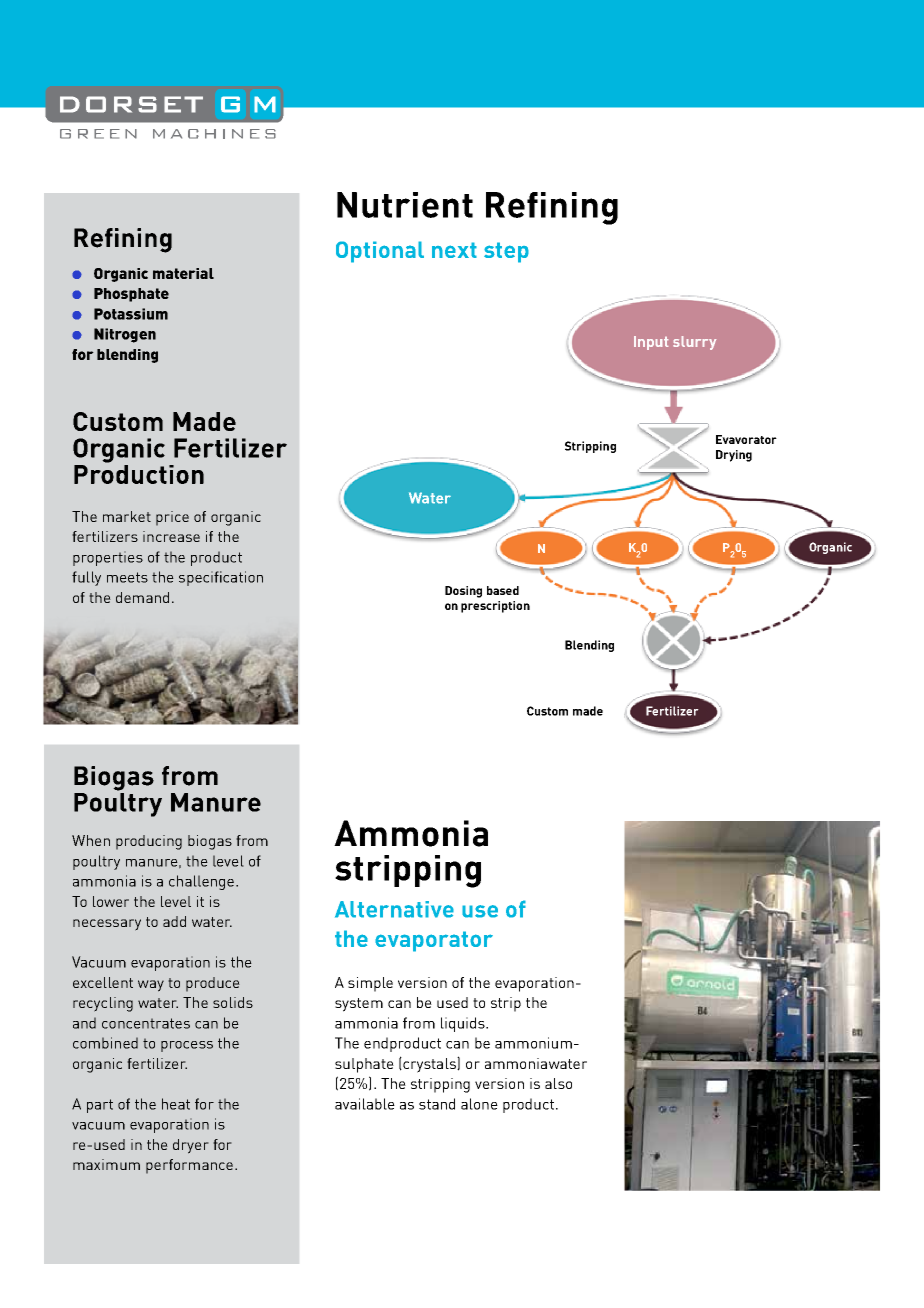  What do you see at coordinates (558, 1083) in the document?
I see `also` at bounding box center [558, 1083].
